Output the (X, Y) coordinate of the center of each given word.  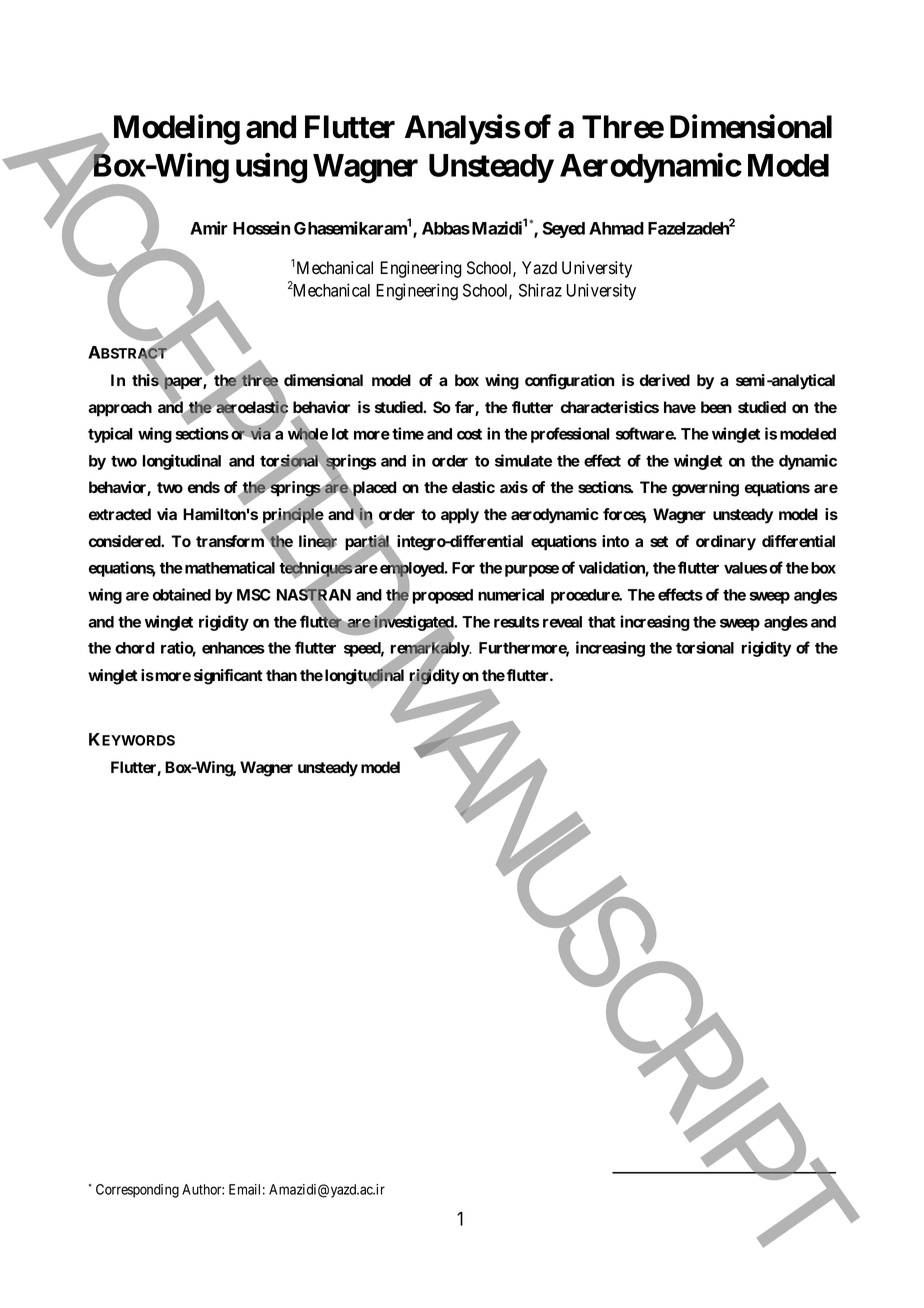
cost (469, 434)
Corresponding (137, 1191)
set (659, 541)
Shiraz (540, 290)
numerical (511, 594)
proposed (442, 596)
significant (228, 677)
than (281, 675)
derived (665, 380)
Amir (209, 228)
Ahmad (616, 228)
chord (135, 648)
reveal (562, 622)
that (602, 622)
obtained (182, 594)
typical (110, 435)
